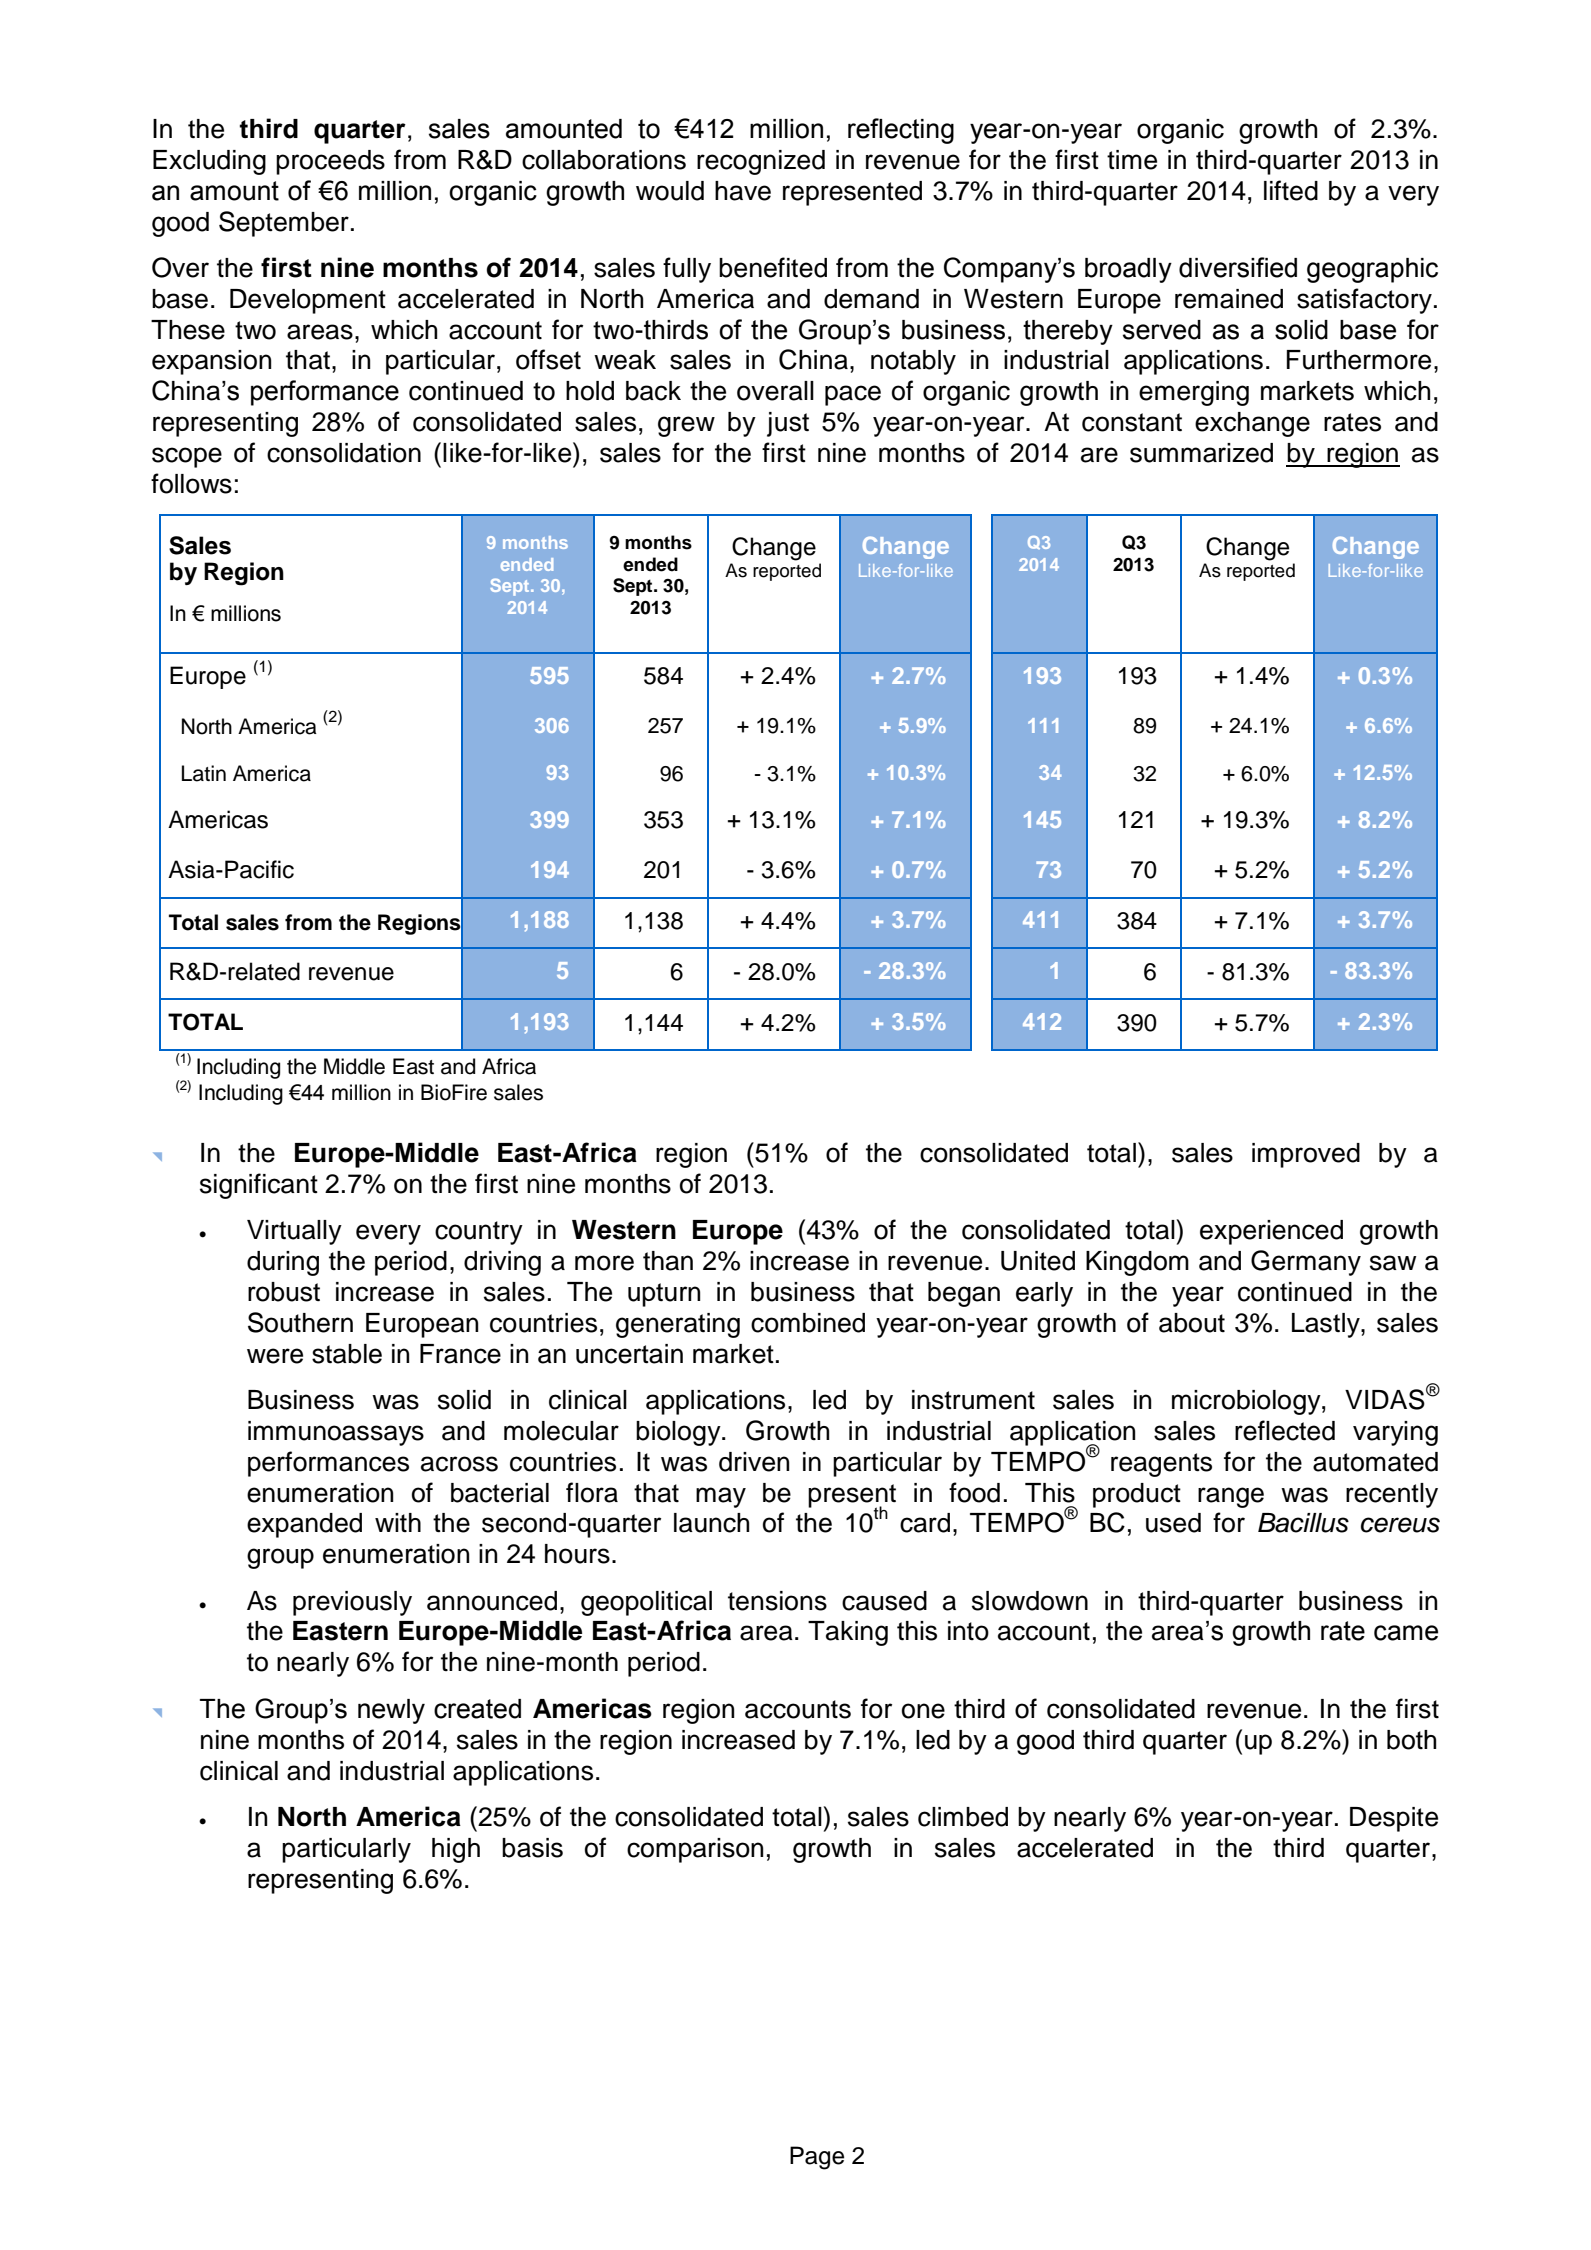 The height and width of the page is (2250, 1591). I want to click on previously, so click(352, 1603).
